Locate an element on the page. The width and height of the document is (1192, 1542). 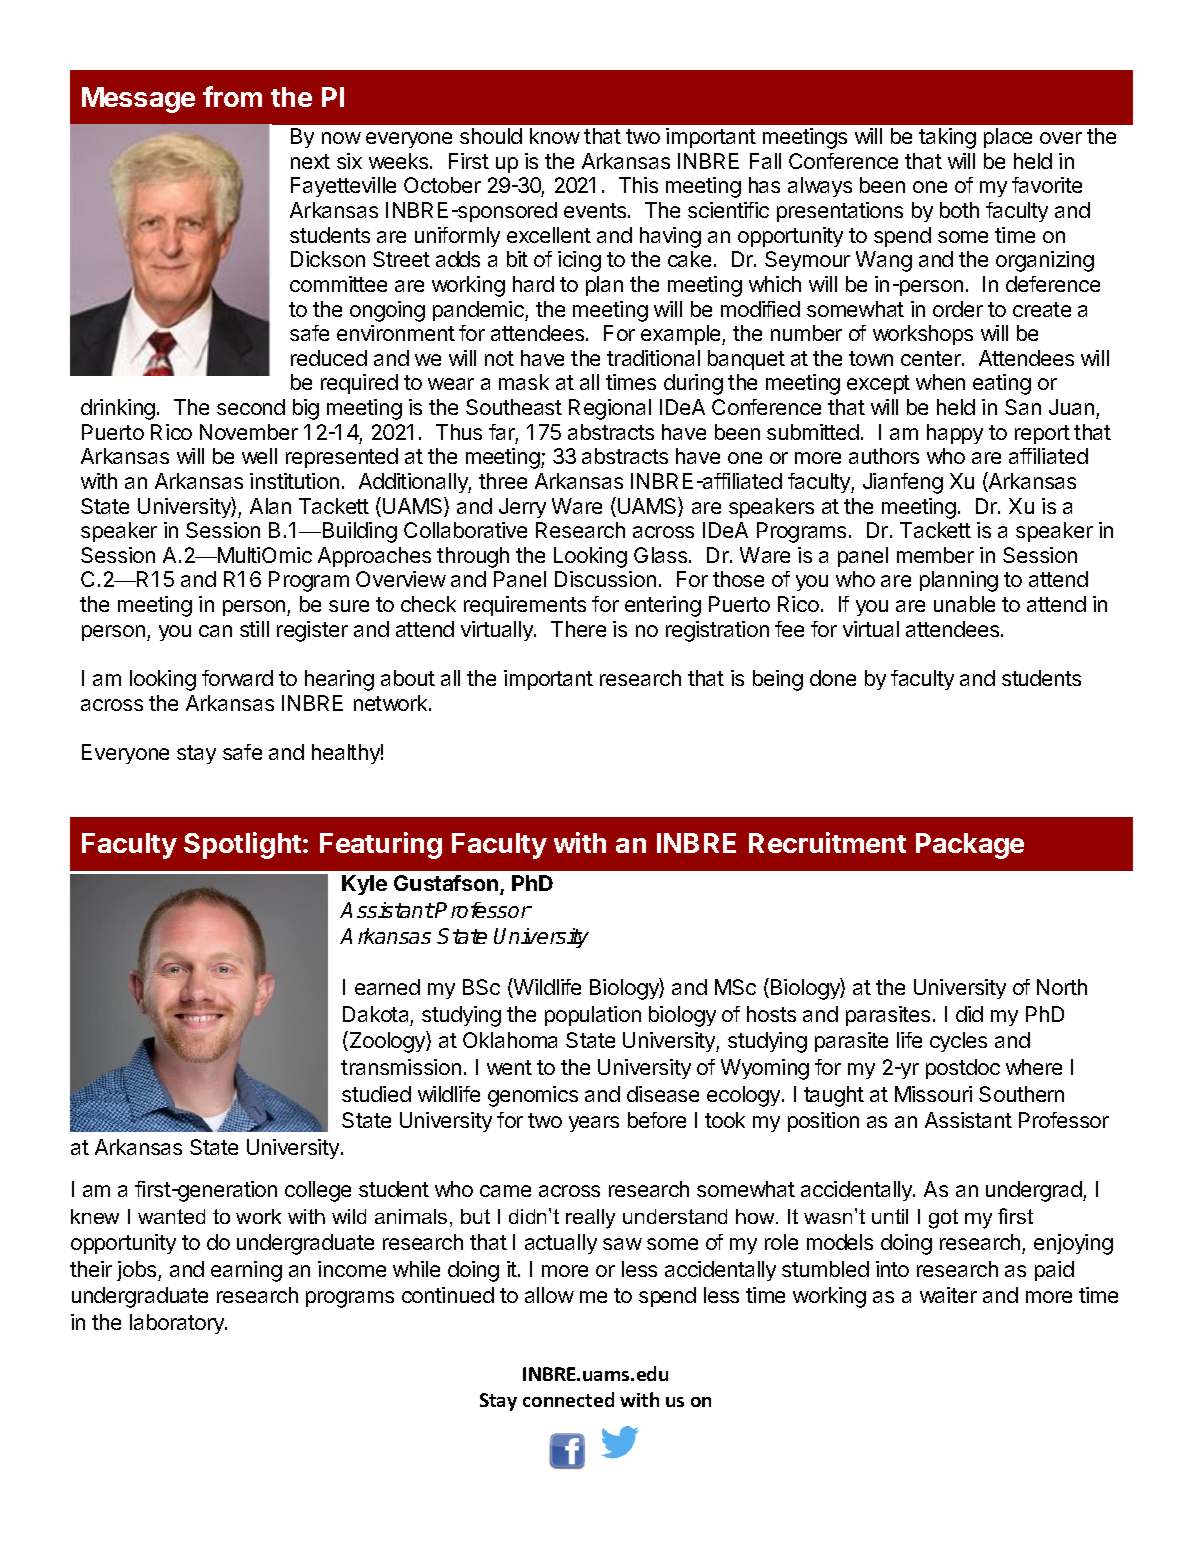
taking is located at coordinates (947, 138).
